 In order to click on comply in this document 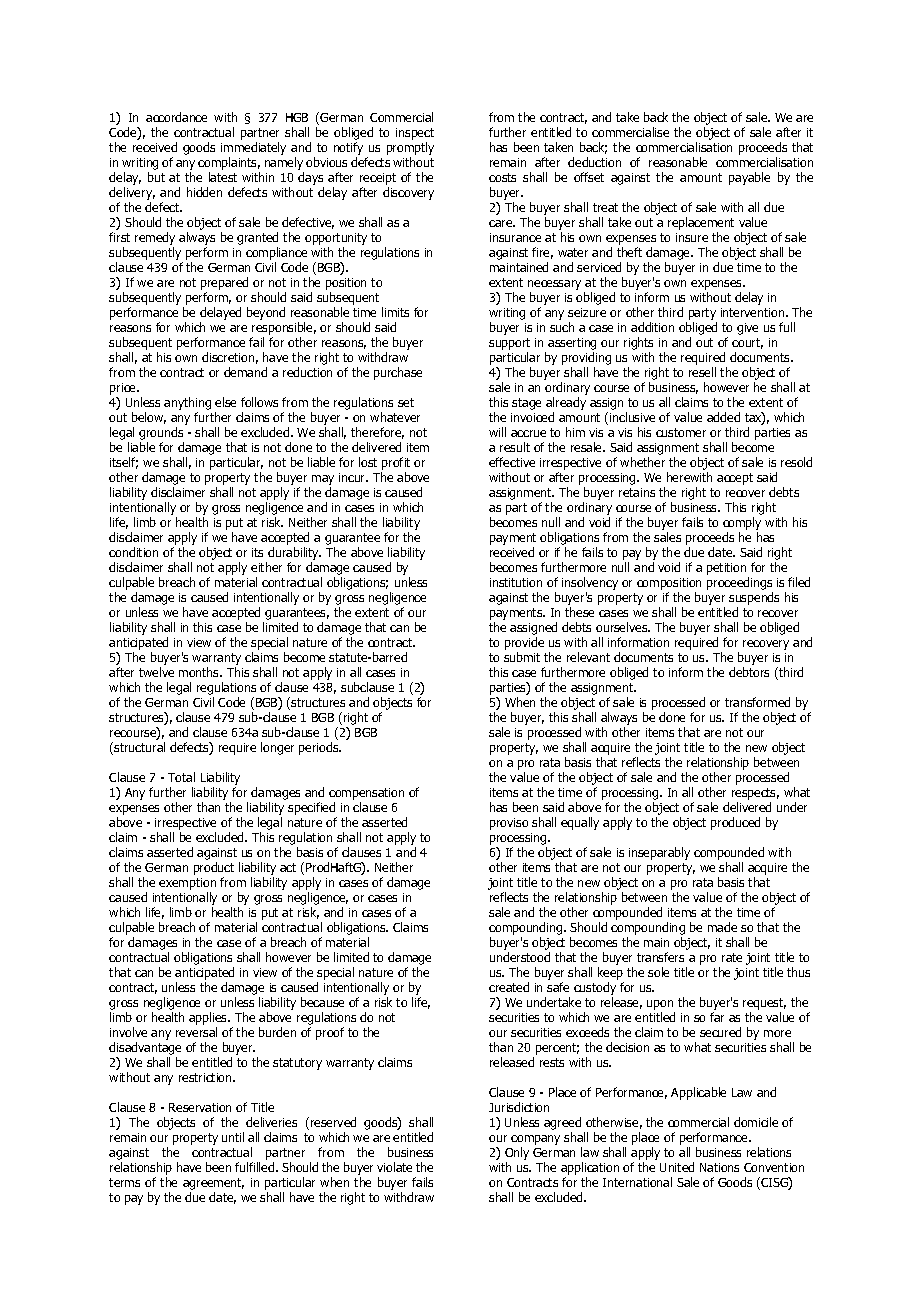, I will do `click(742, 523)`.
